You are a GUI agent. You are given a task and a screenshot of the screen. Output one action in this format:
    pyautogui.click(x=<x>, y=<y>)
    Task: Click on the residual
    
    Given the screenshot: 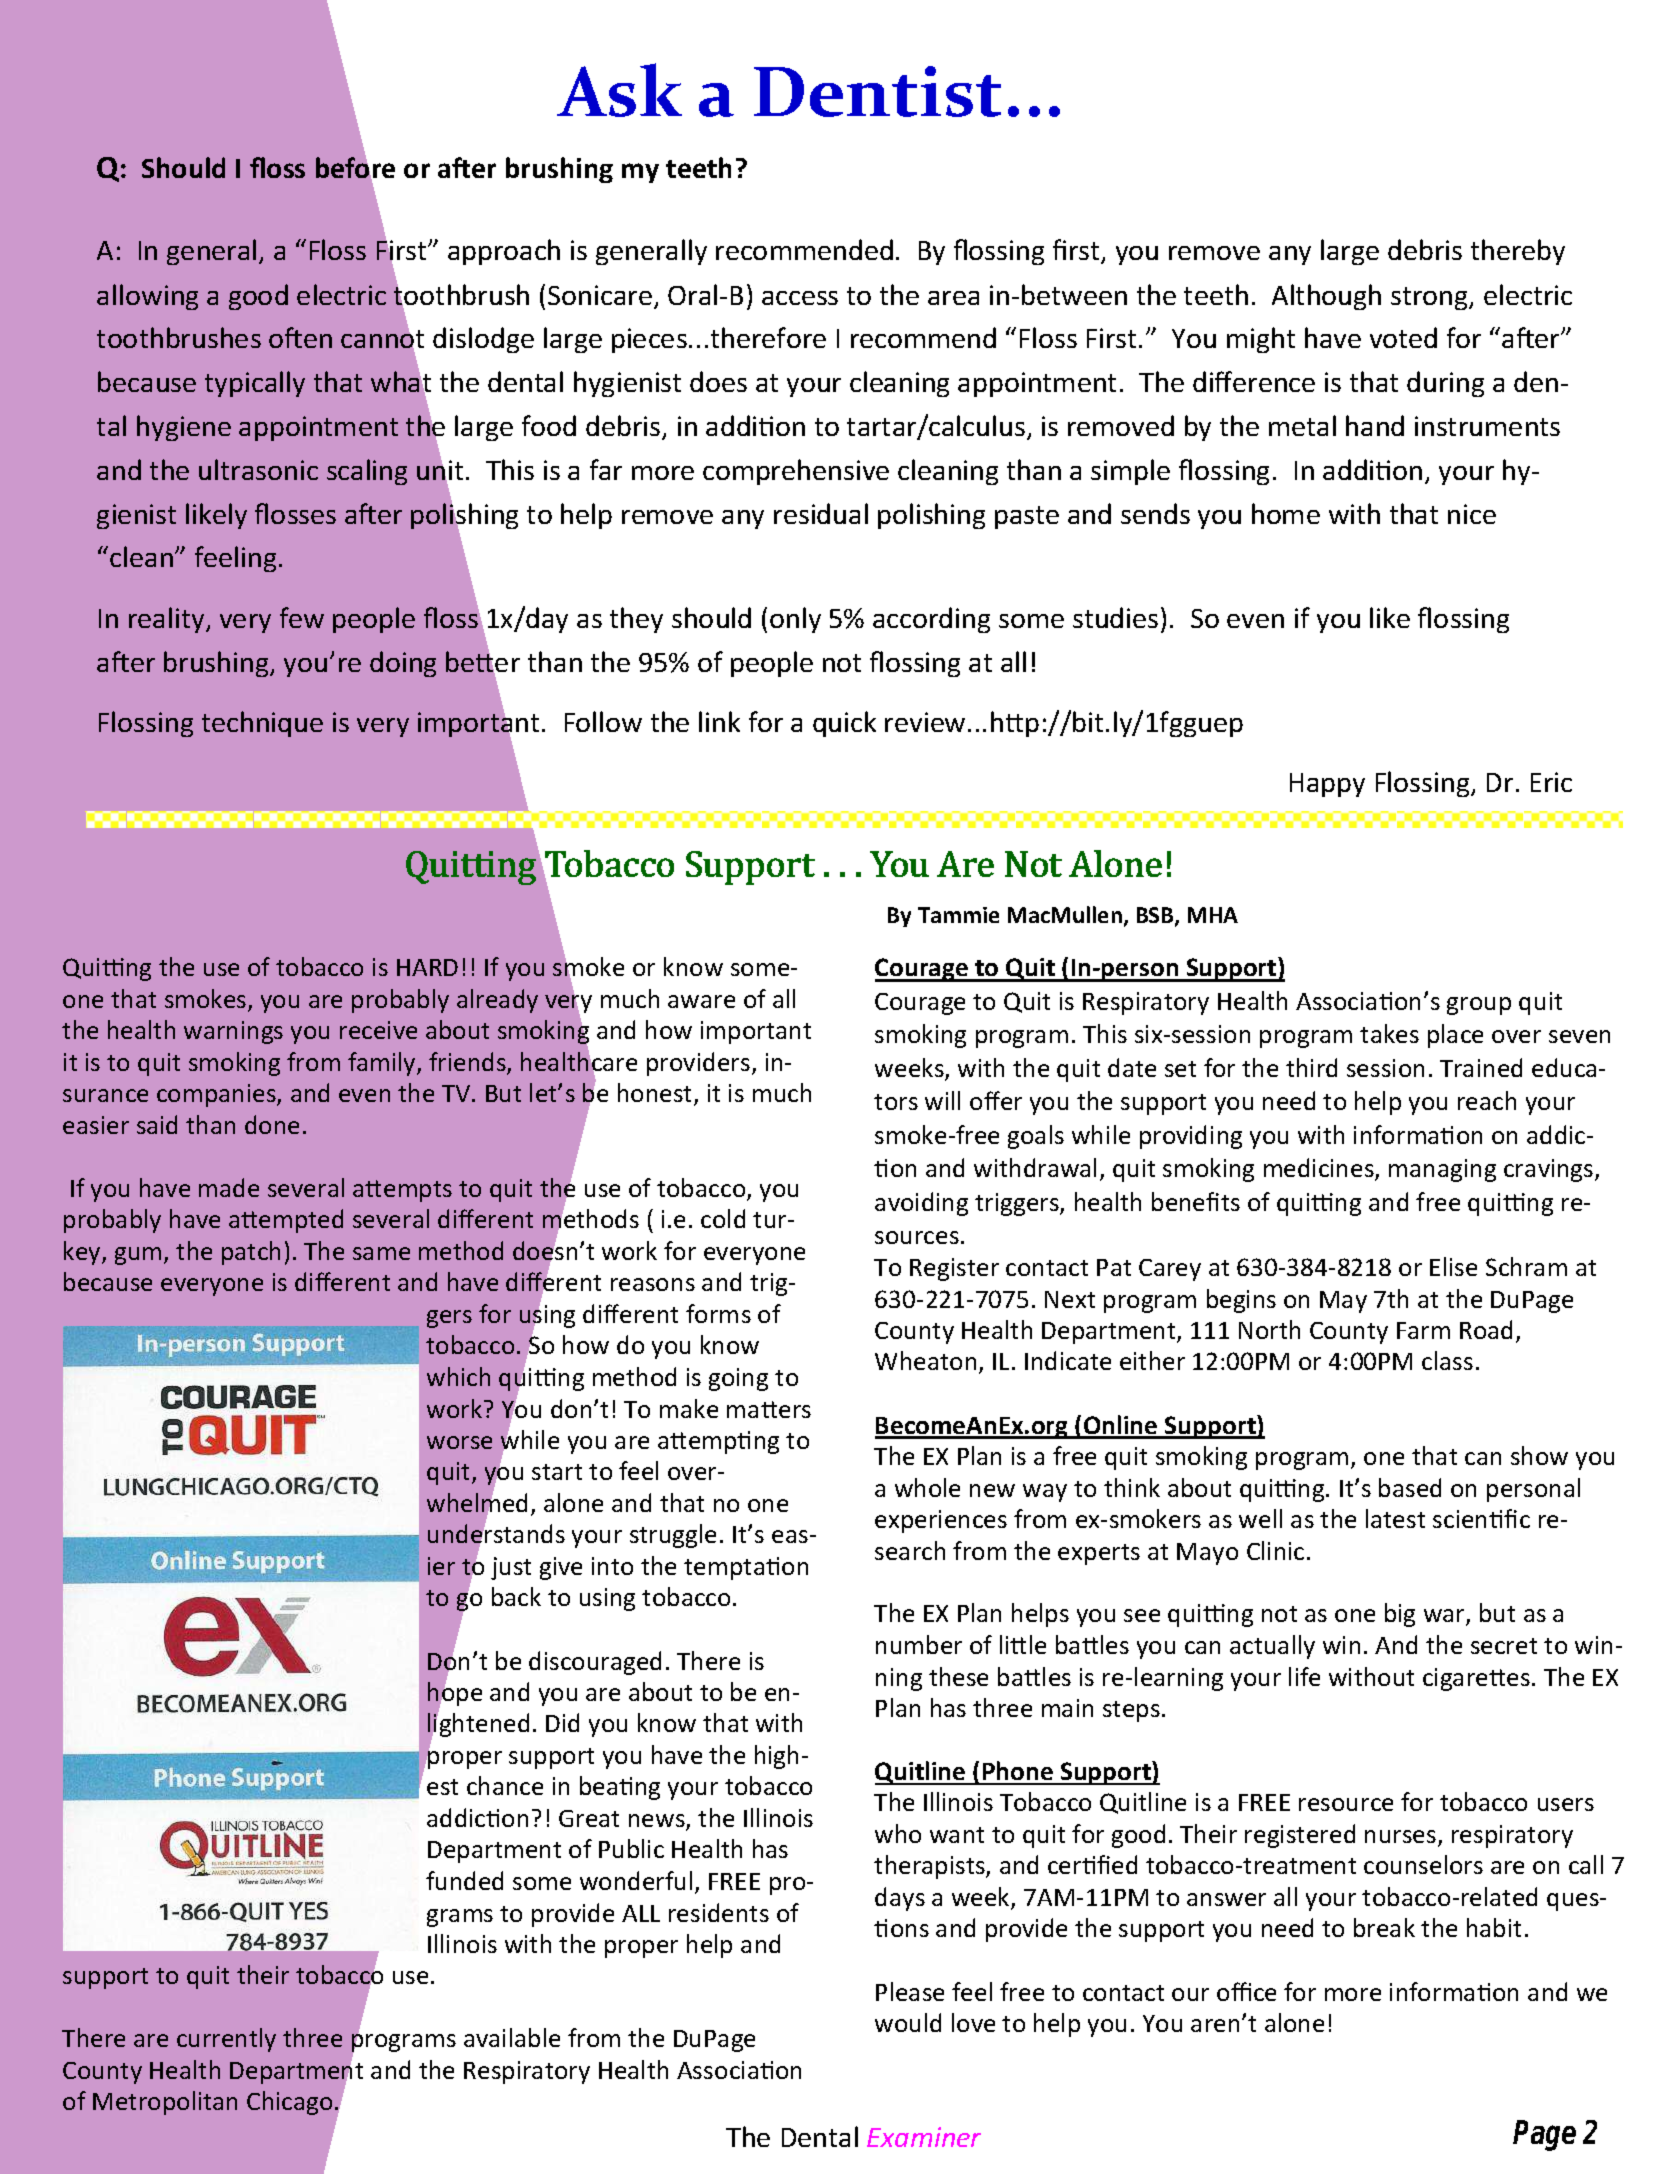 What is the action you would take?
    pyautogui.click(x=821, y=513)
